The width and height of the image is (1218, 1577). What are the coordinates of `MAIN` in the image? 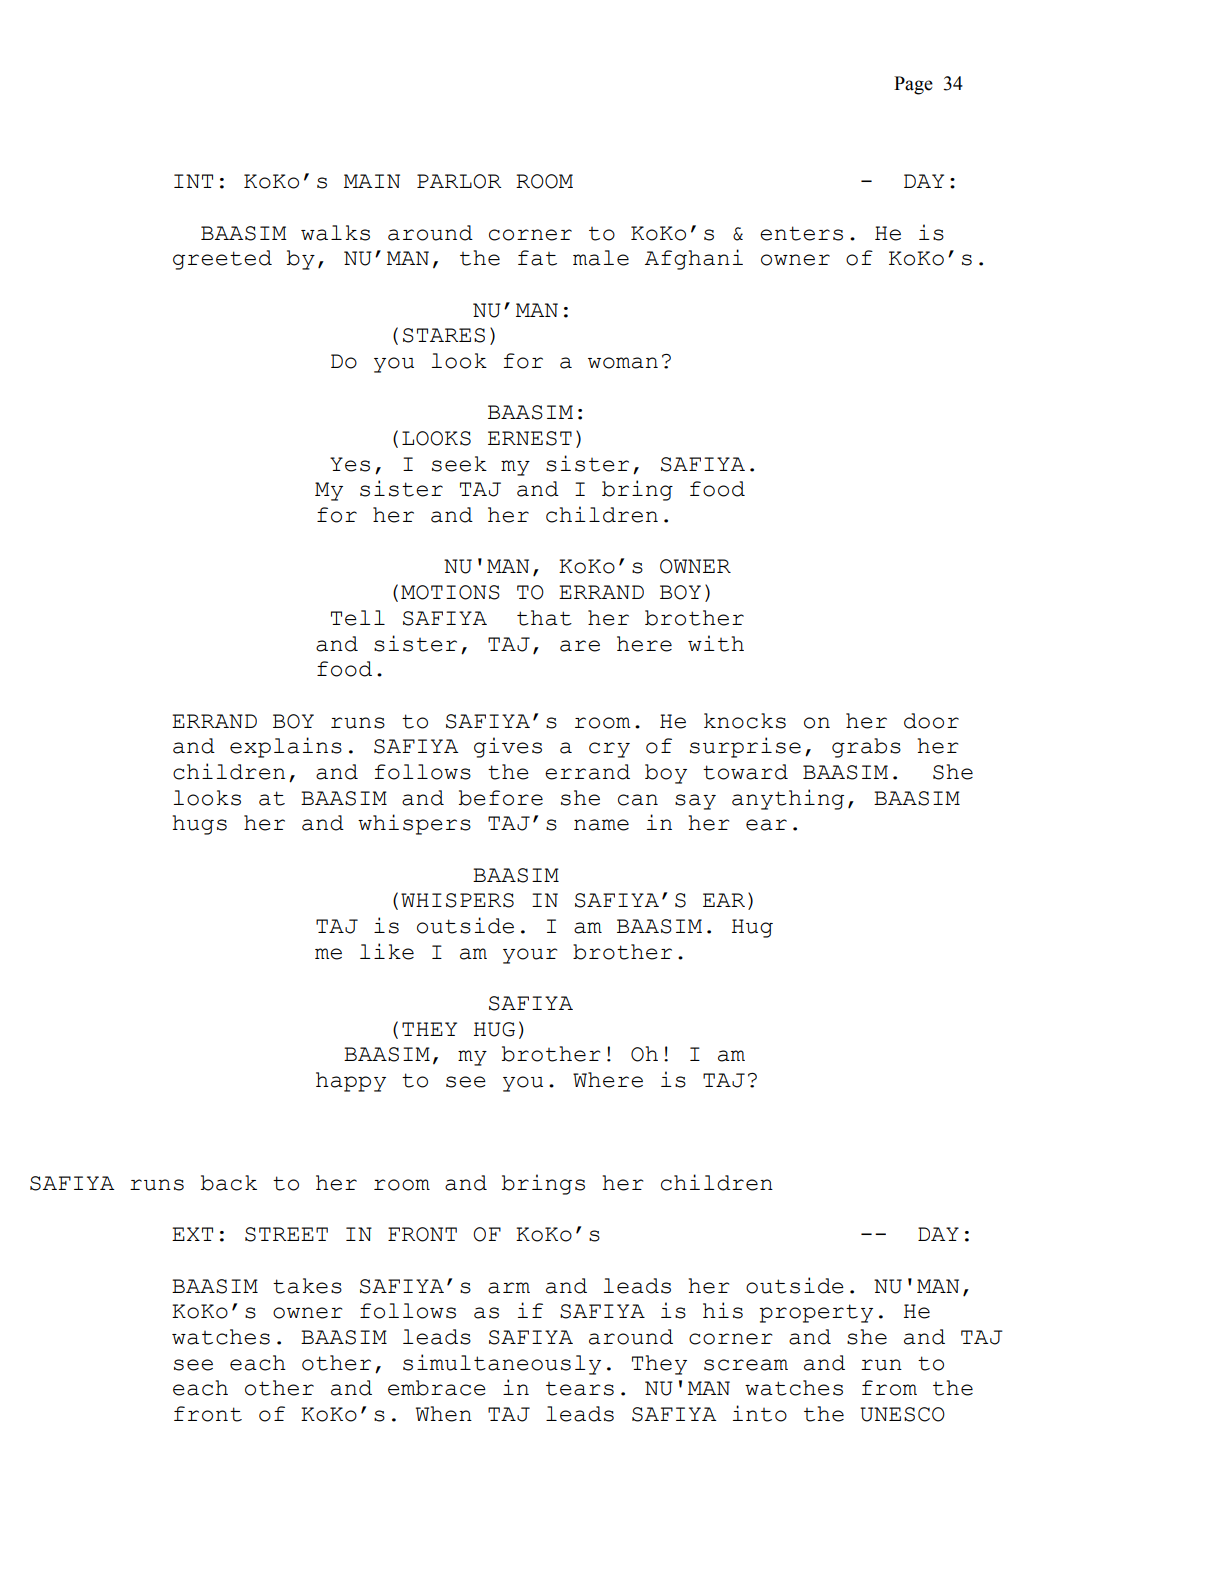 It's located at (372, 181).
